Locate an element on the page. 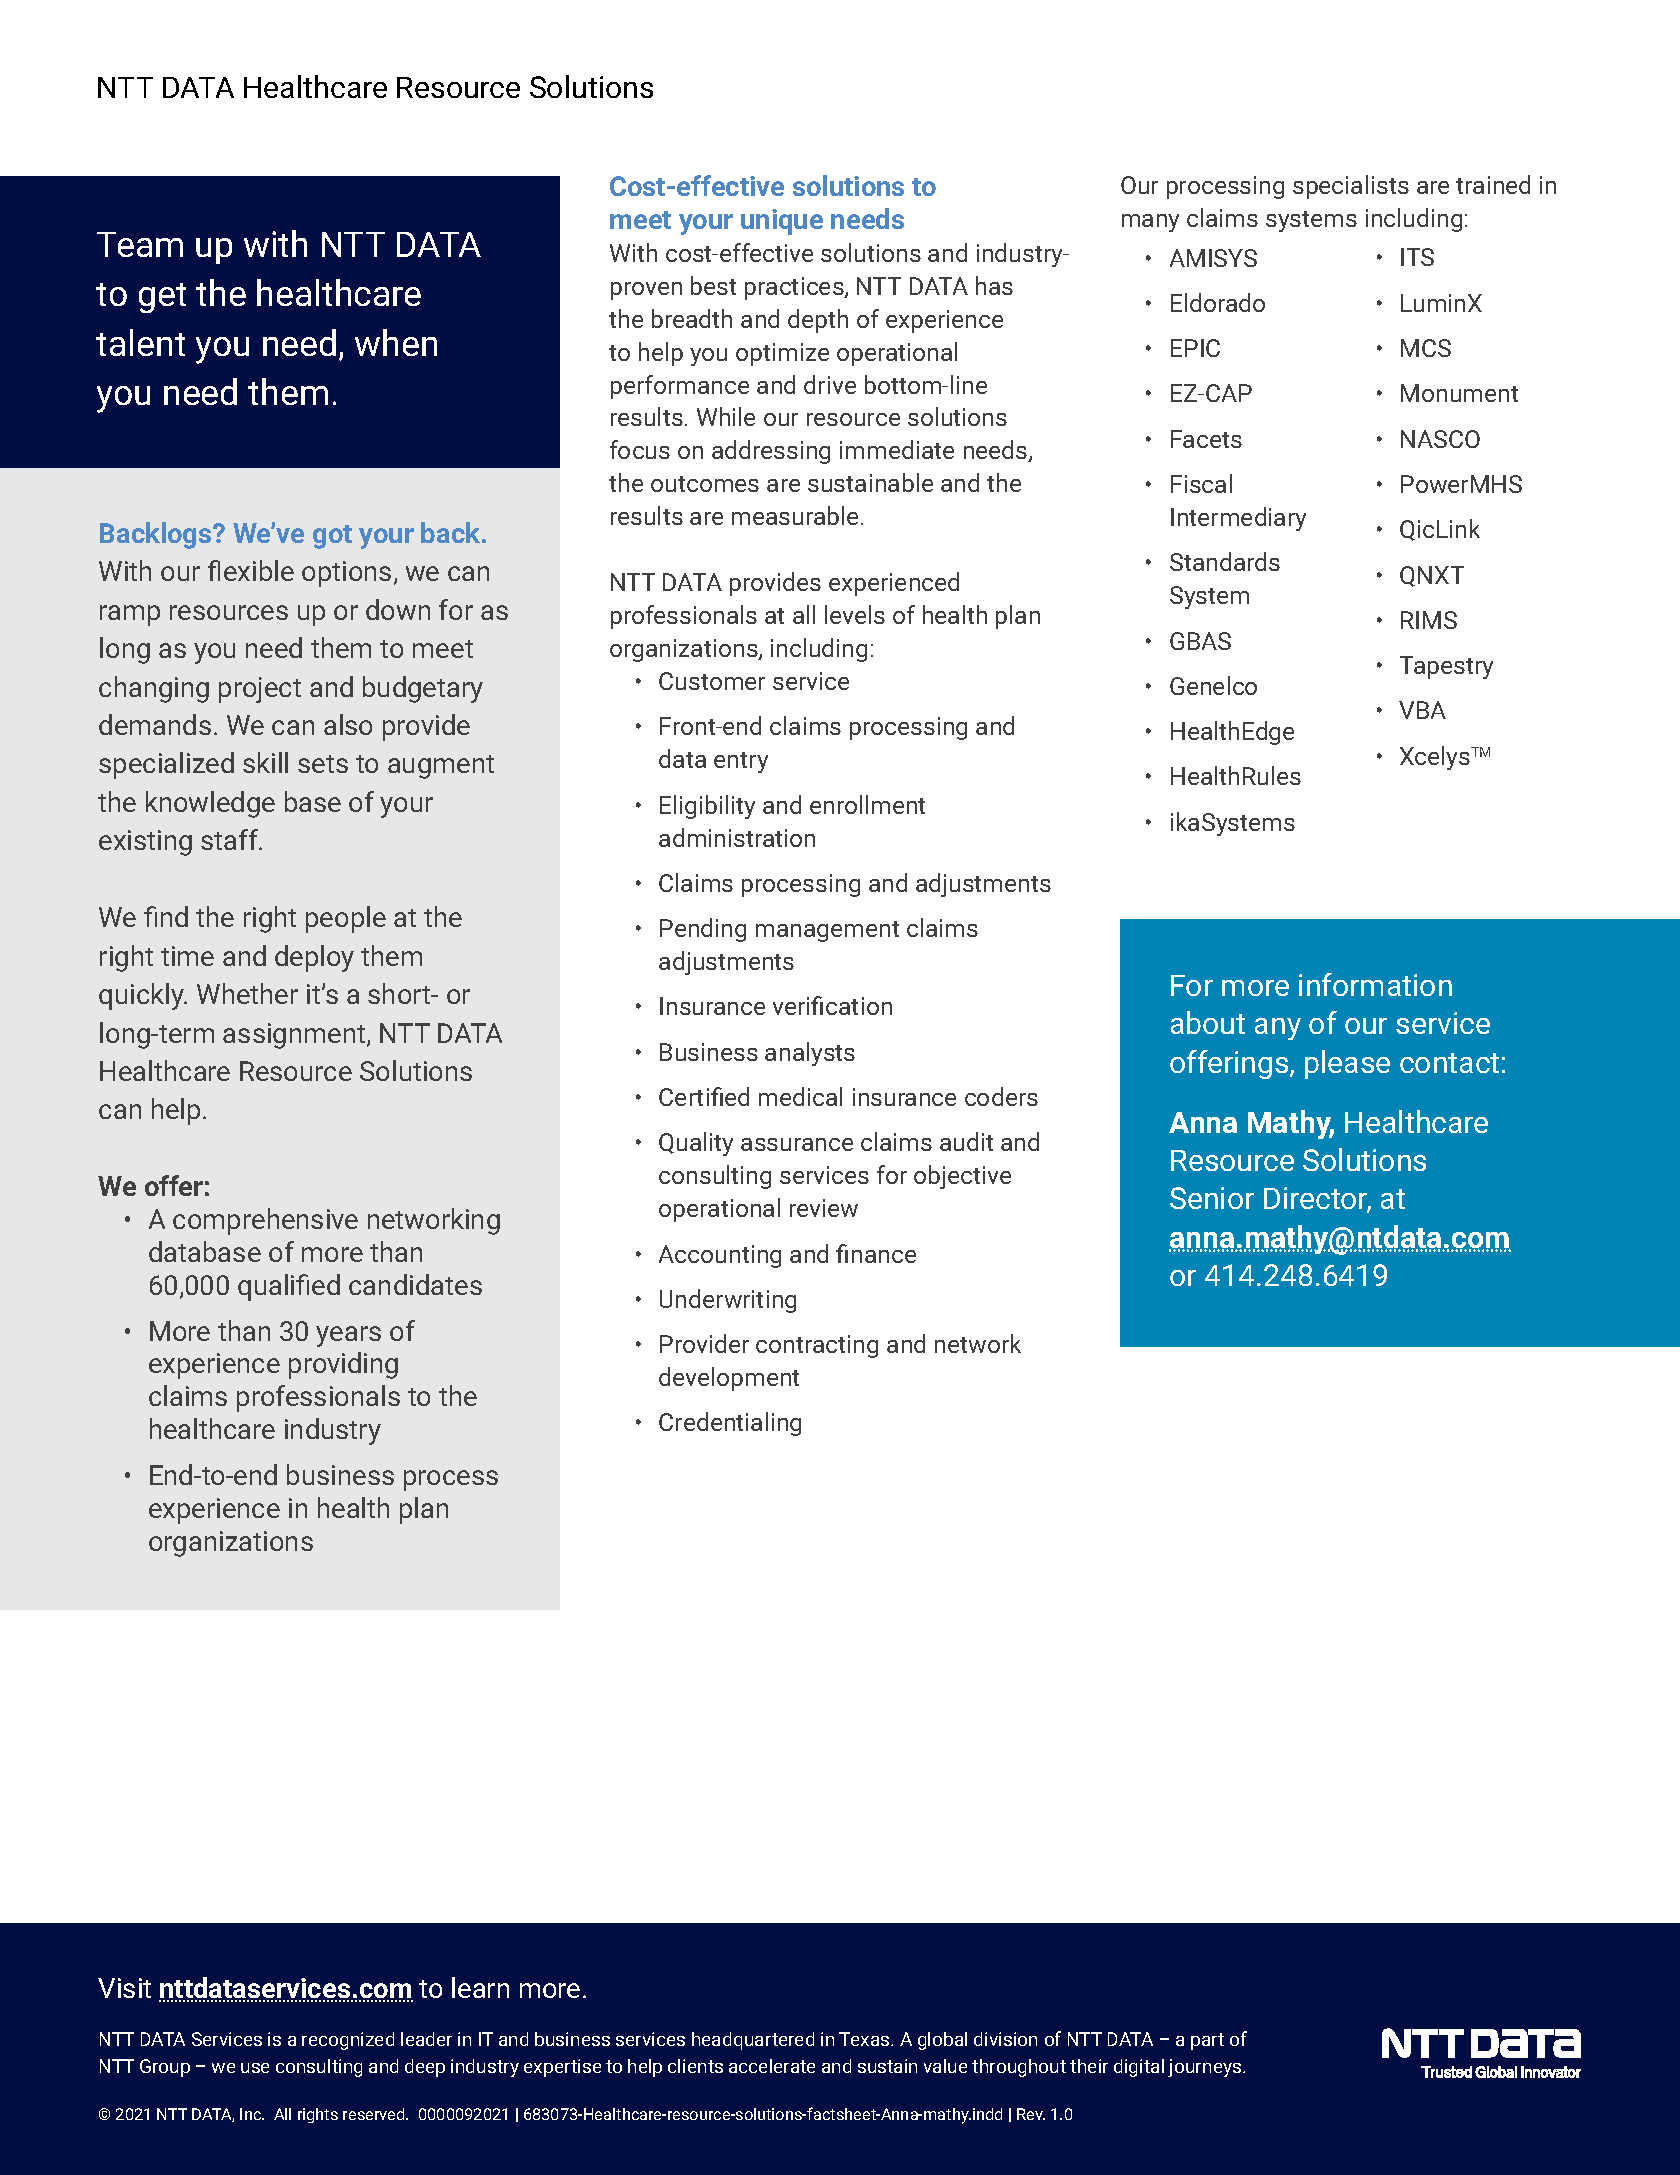 The image size is (1680, 2175). unique is located at coordinates (782, 222).
